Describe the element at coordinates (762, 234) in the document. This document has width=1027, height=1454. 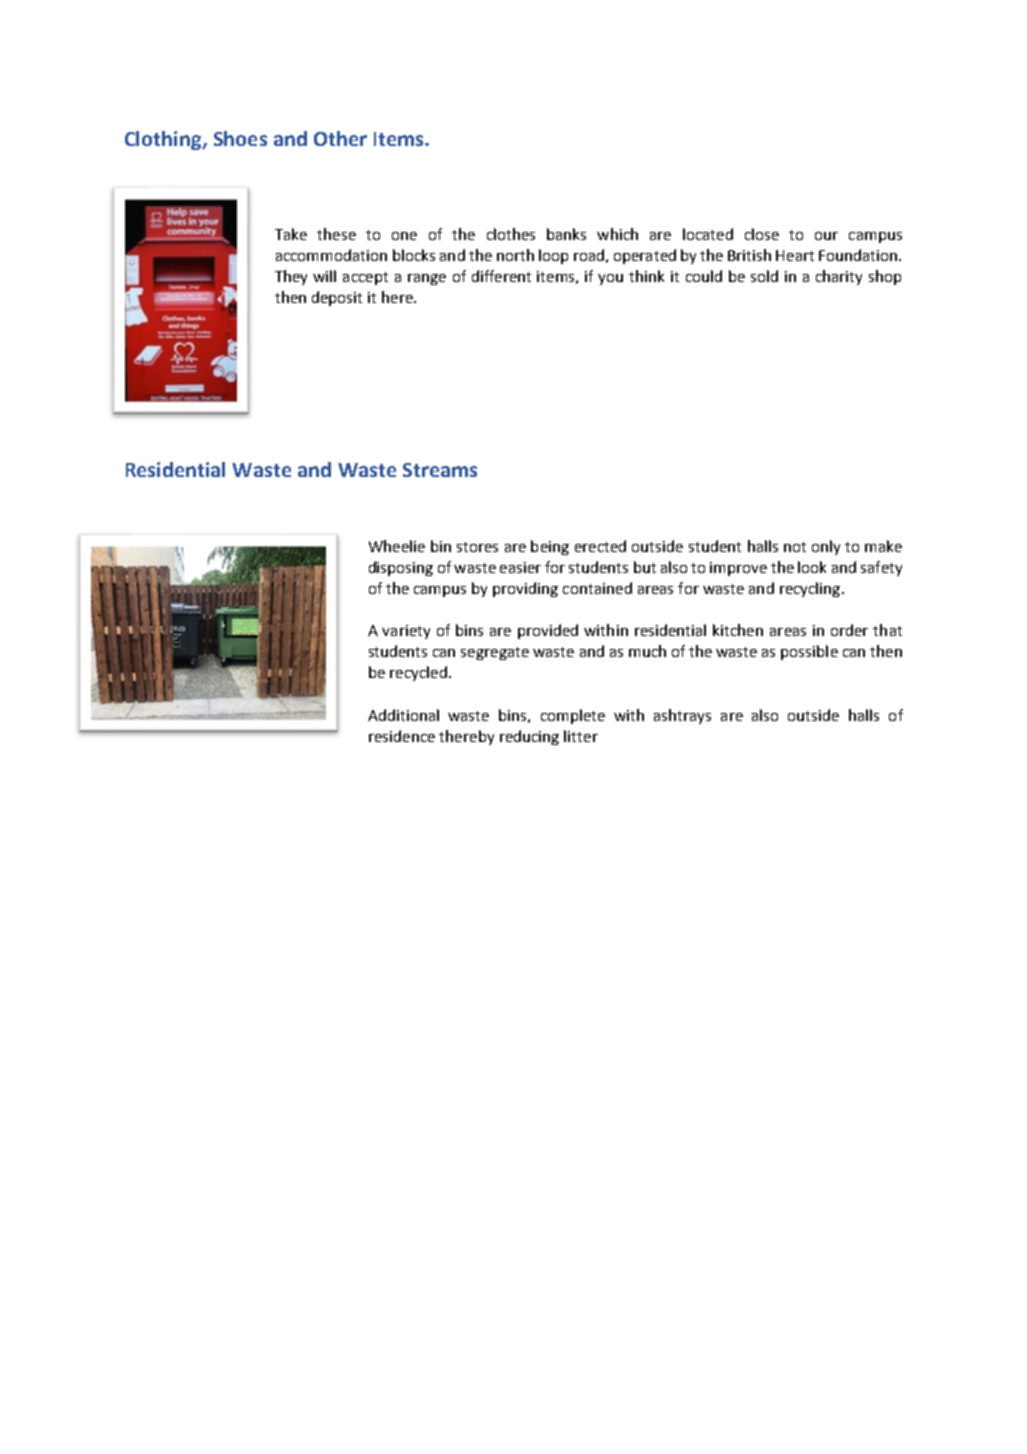
I see `close` at that location.
